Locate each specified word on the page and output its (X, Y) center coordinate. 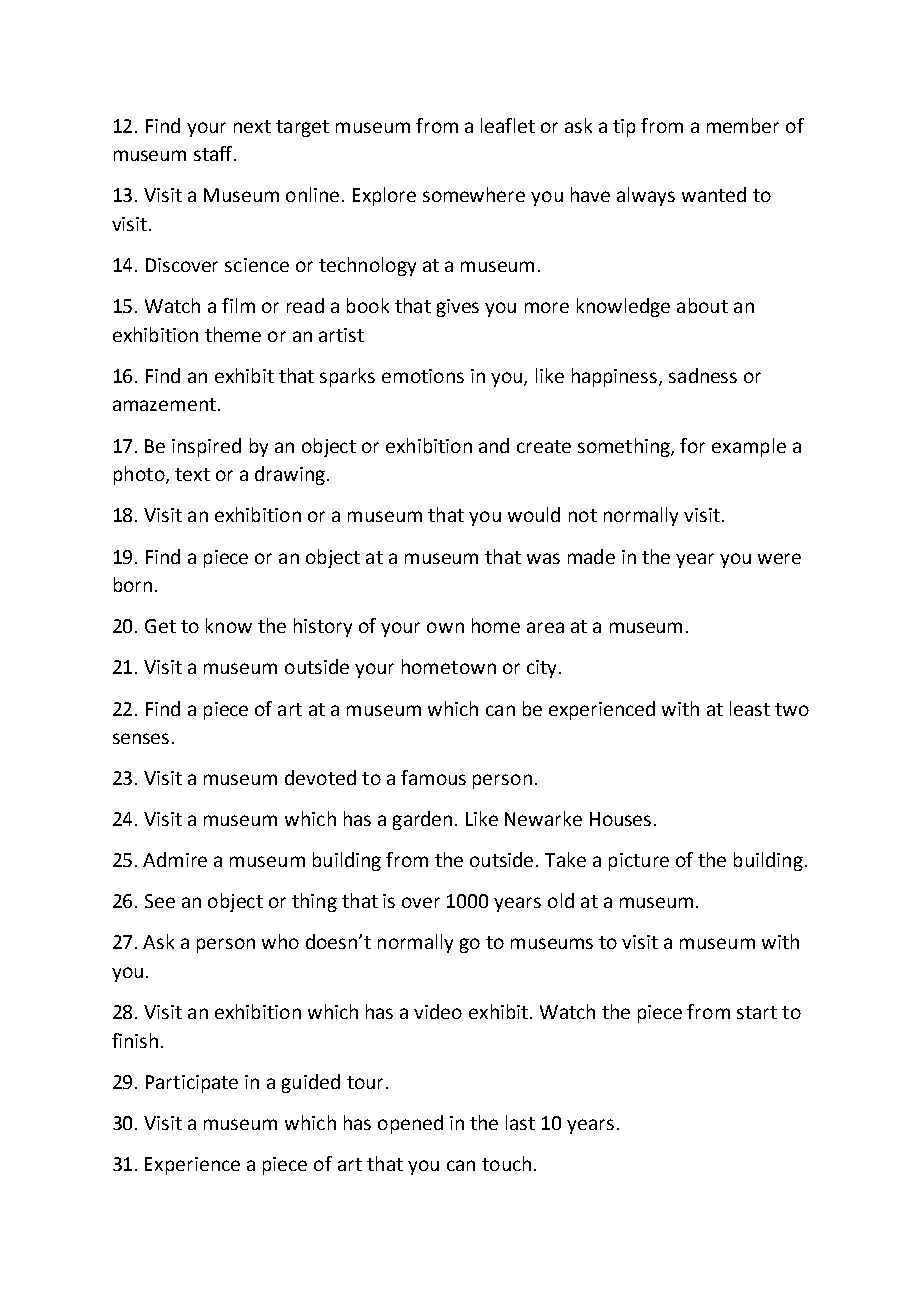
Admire (175, 859)
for (692, 445)
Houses (620, 819)
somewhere (474, 194)
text (192, 474)
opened (410, 1124)
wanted (714, 194)
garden (422, 820)
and (494, 445)
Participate (192, 1084)
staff (215, 153)
